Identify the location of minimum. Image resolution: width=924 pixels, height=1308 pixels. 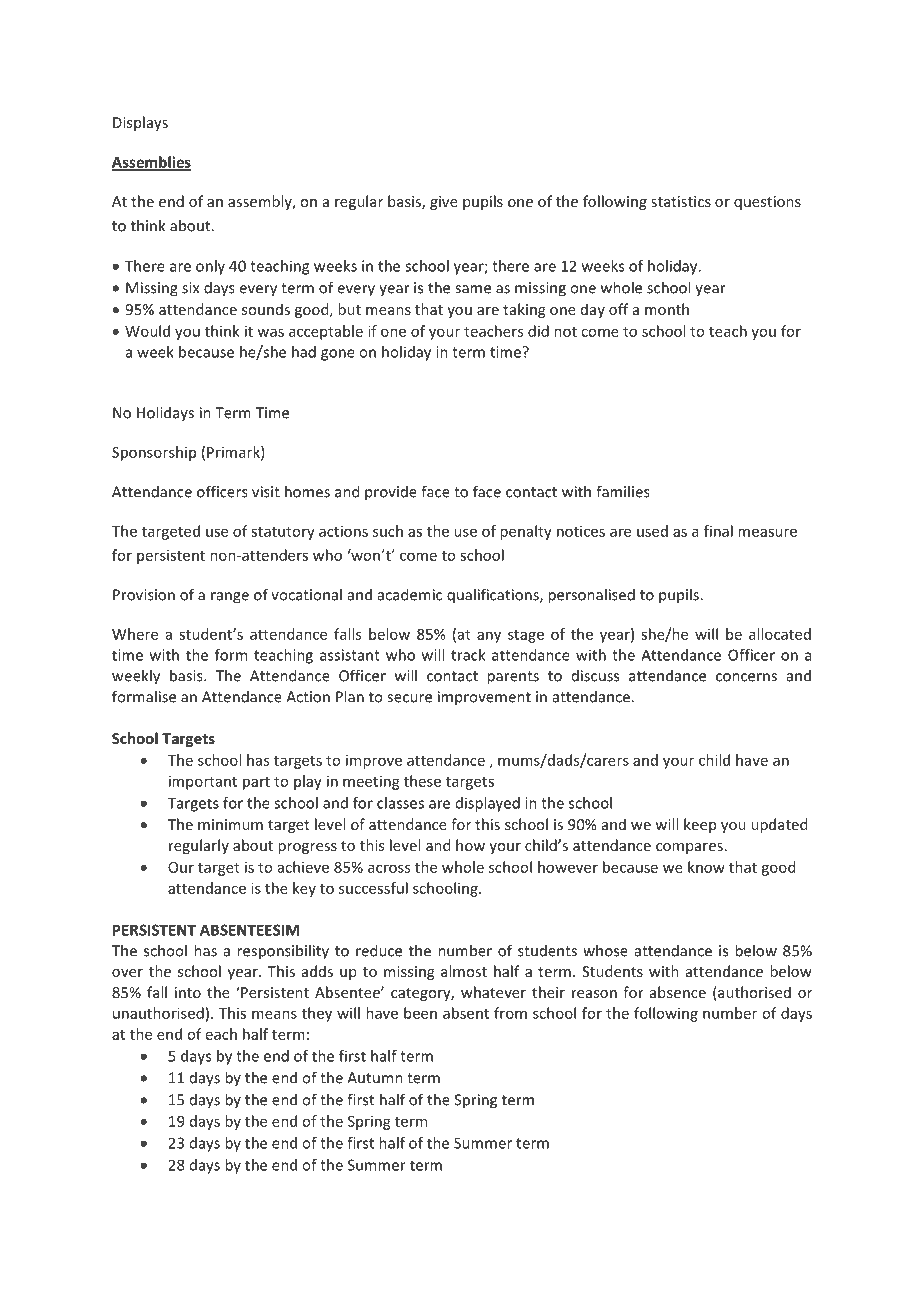
(230, 824).
